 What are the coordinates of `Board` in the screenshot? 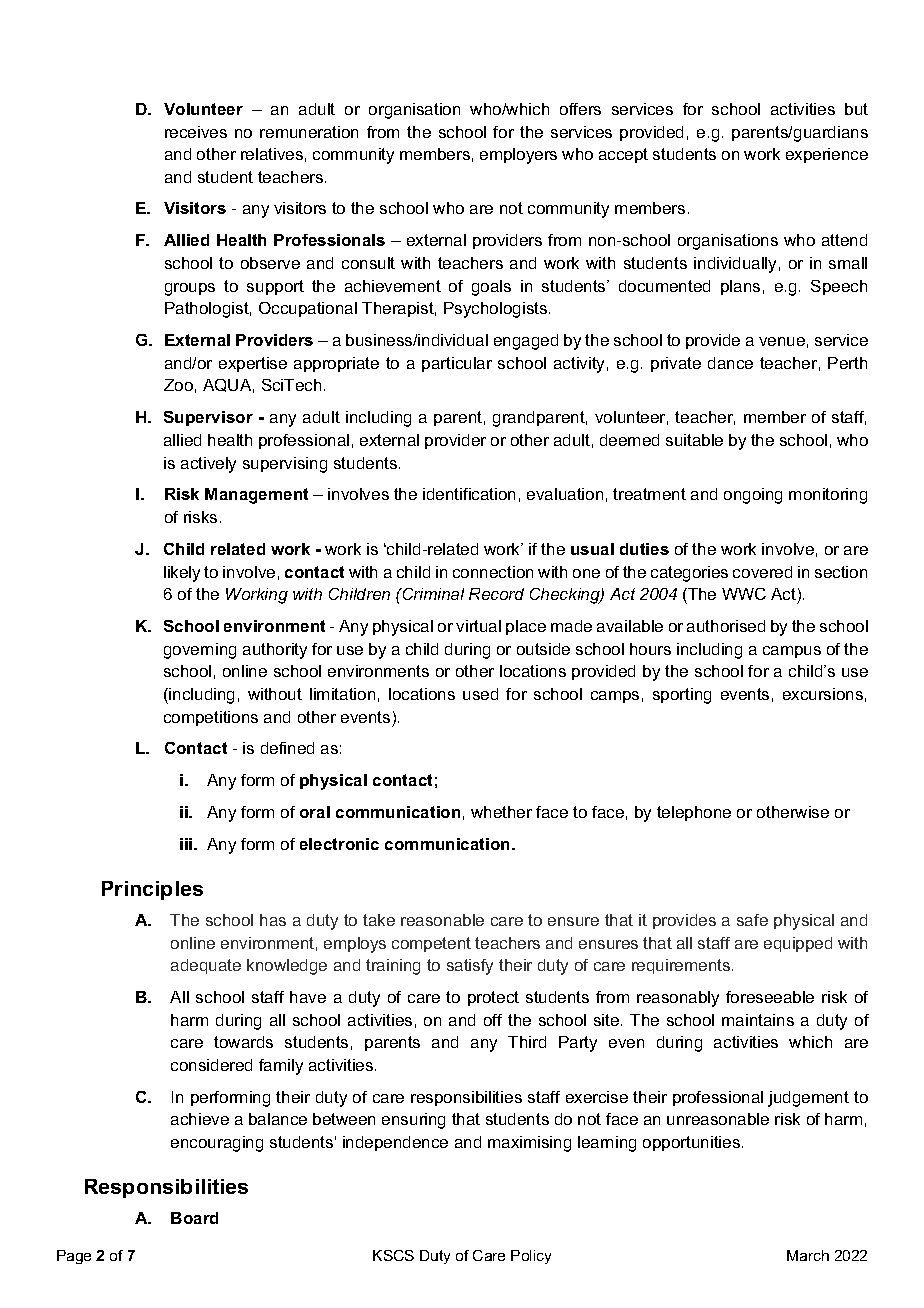 It's located at (194, 1218).
